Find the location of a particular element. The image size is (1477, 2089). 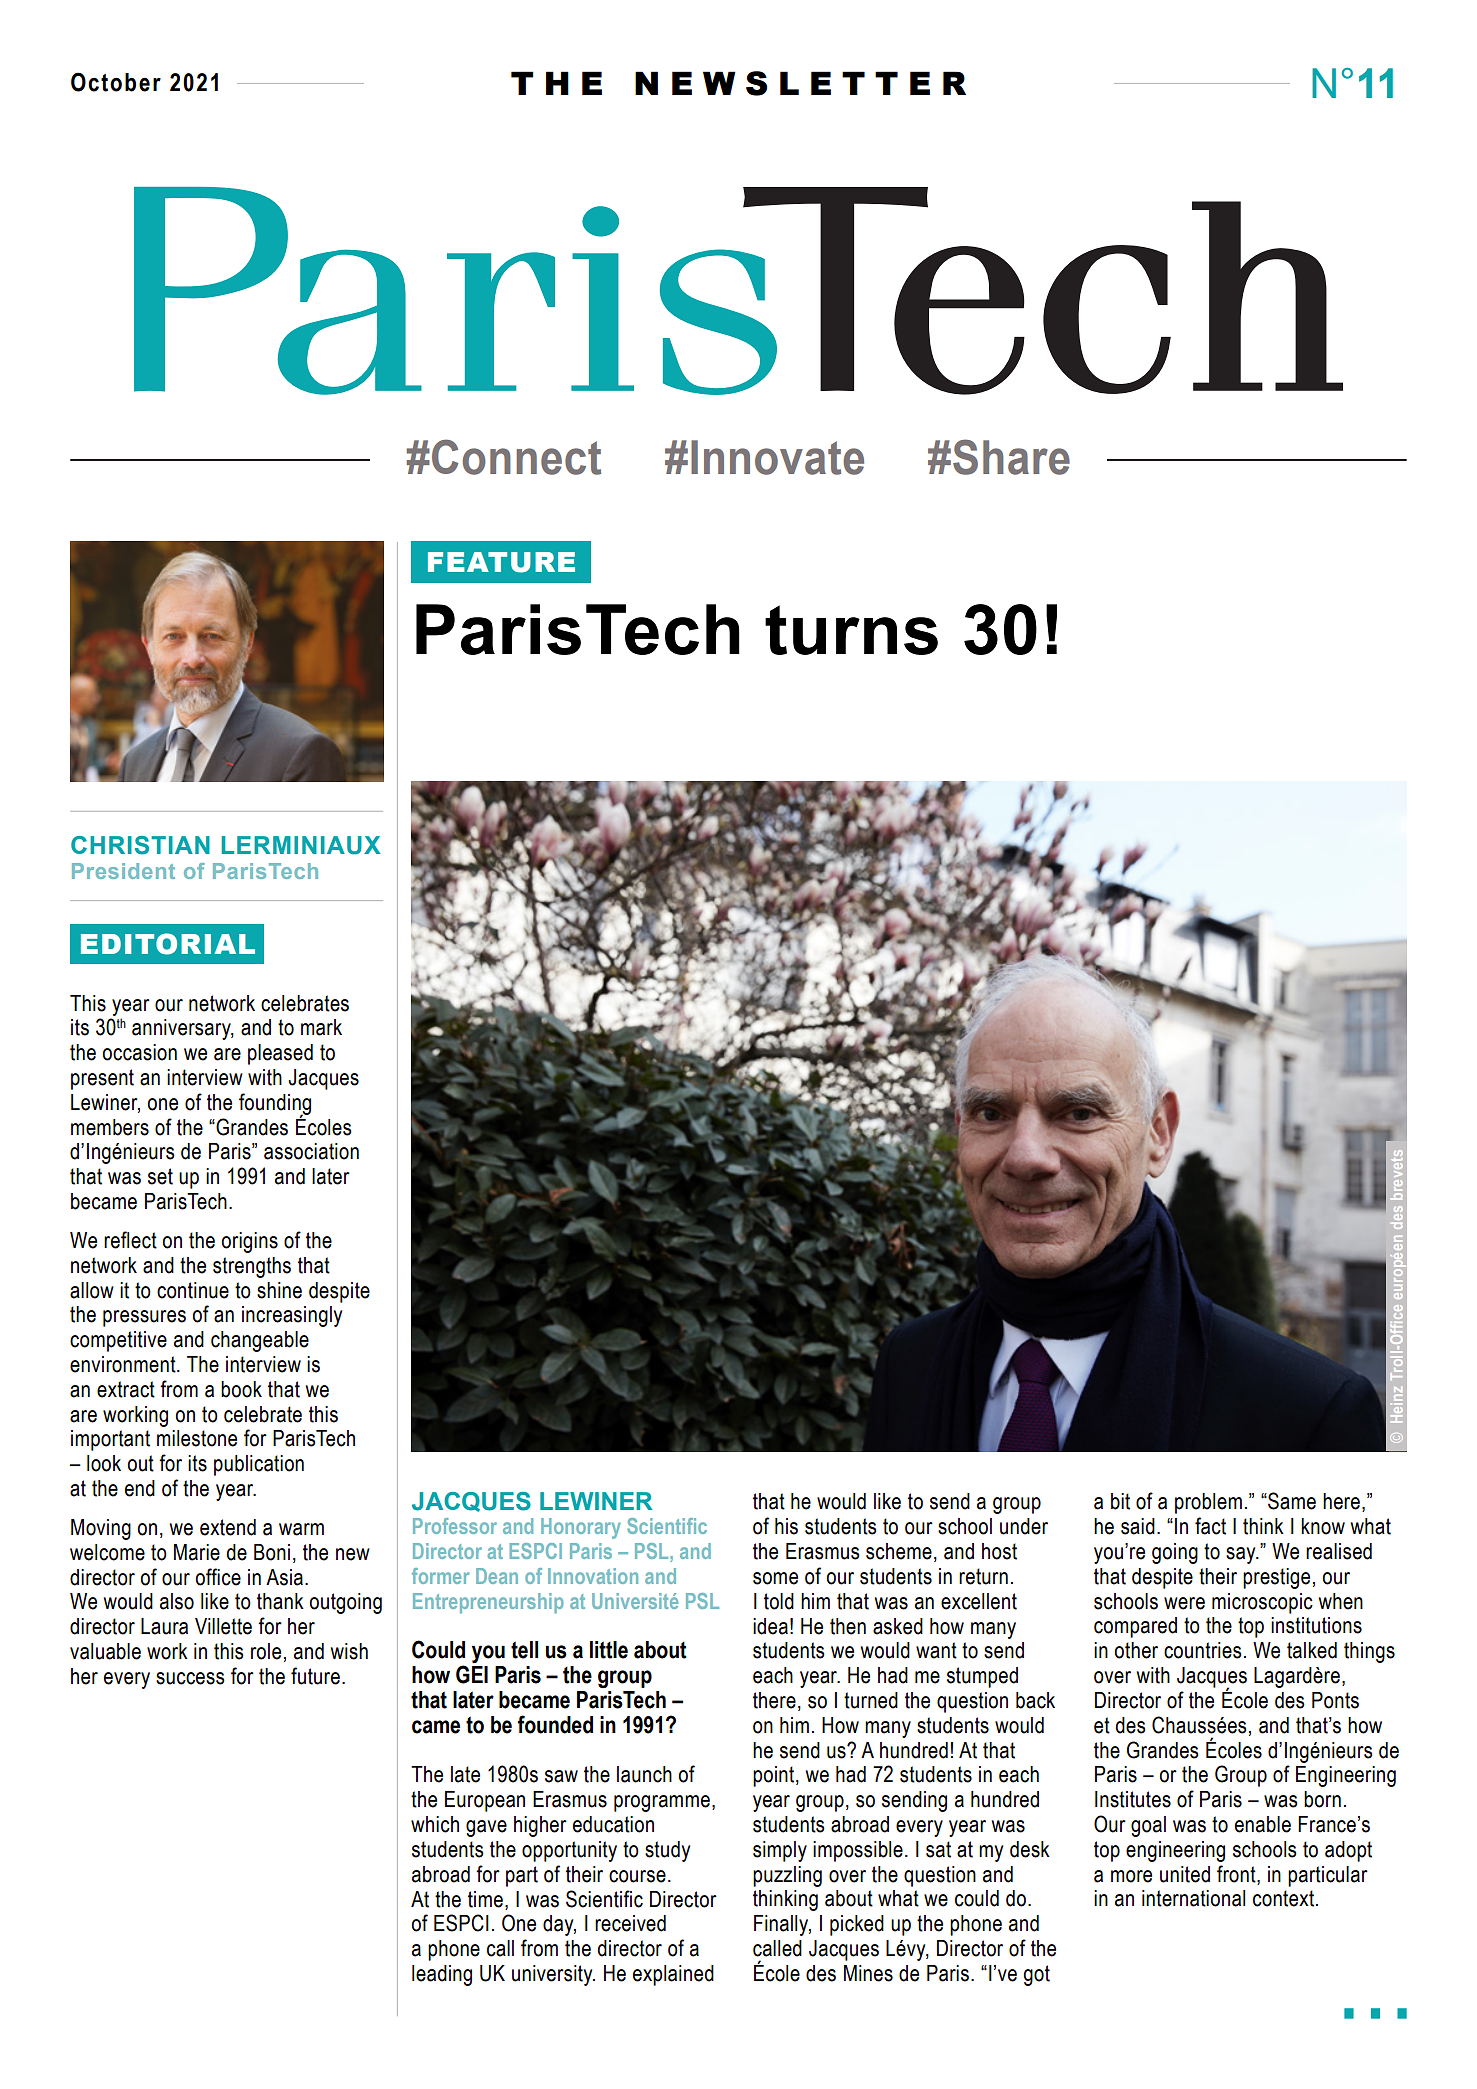

NEWSLETTER is located at coordinates (800, 83).
